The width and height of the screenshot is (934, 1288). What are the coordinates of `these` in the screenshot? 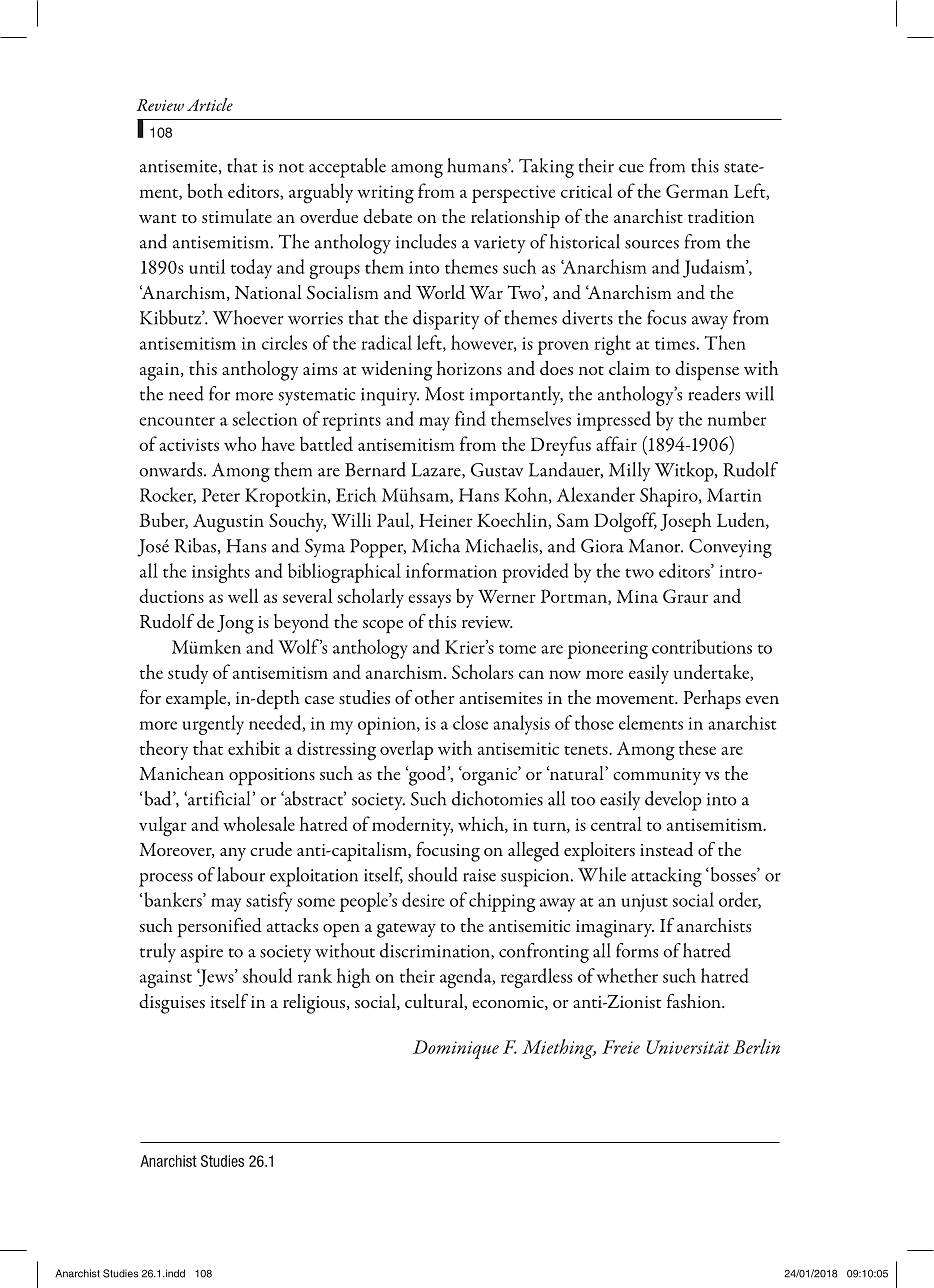 It's located at (697, 747).
